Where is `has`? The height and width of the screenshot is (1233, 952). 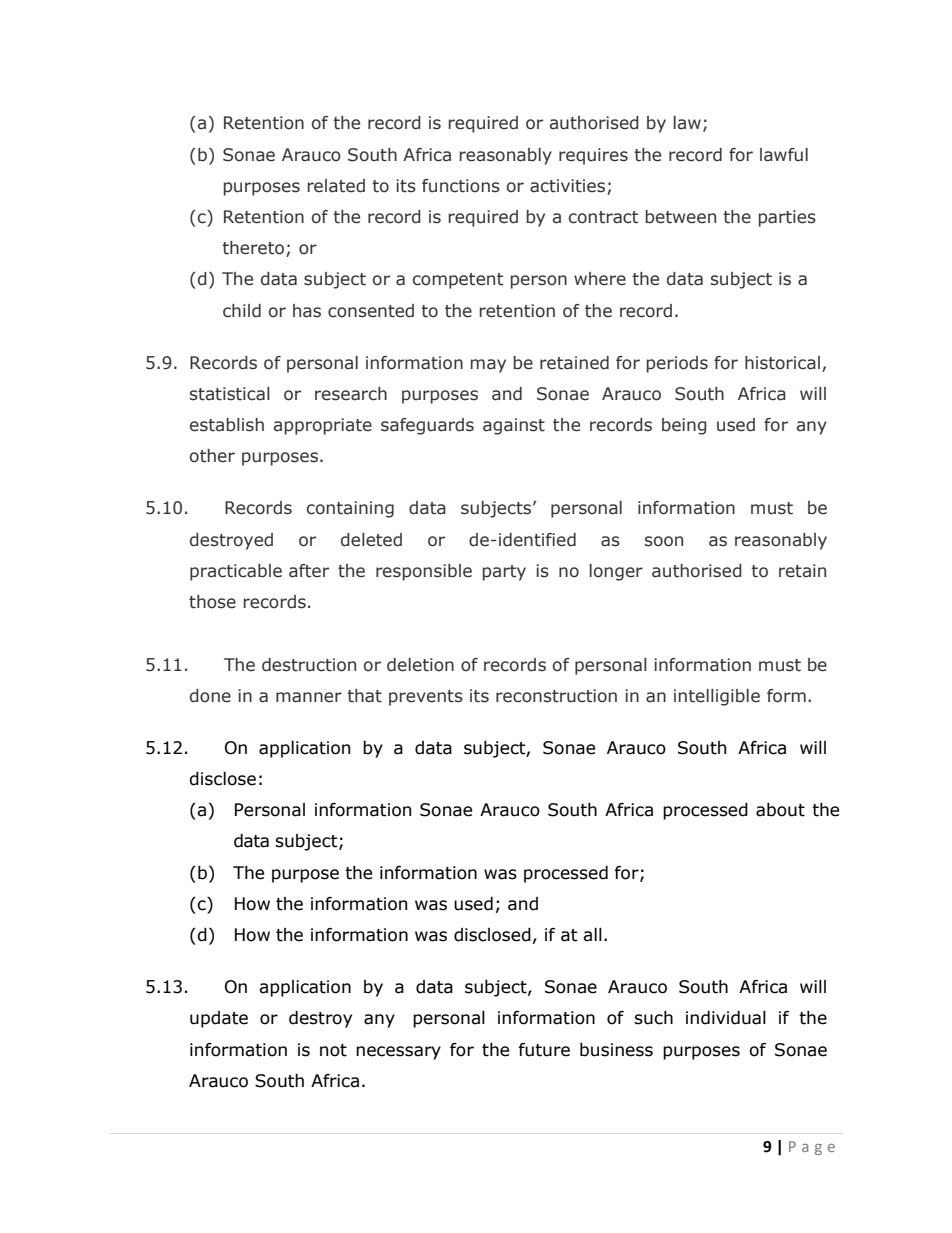
has is located at coordinates (307, 311).
